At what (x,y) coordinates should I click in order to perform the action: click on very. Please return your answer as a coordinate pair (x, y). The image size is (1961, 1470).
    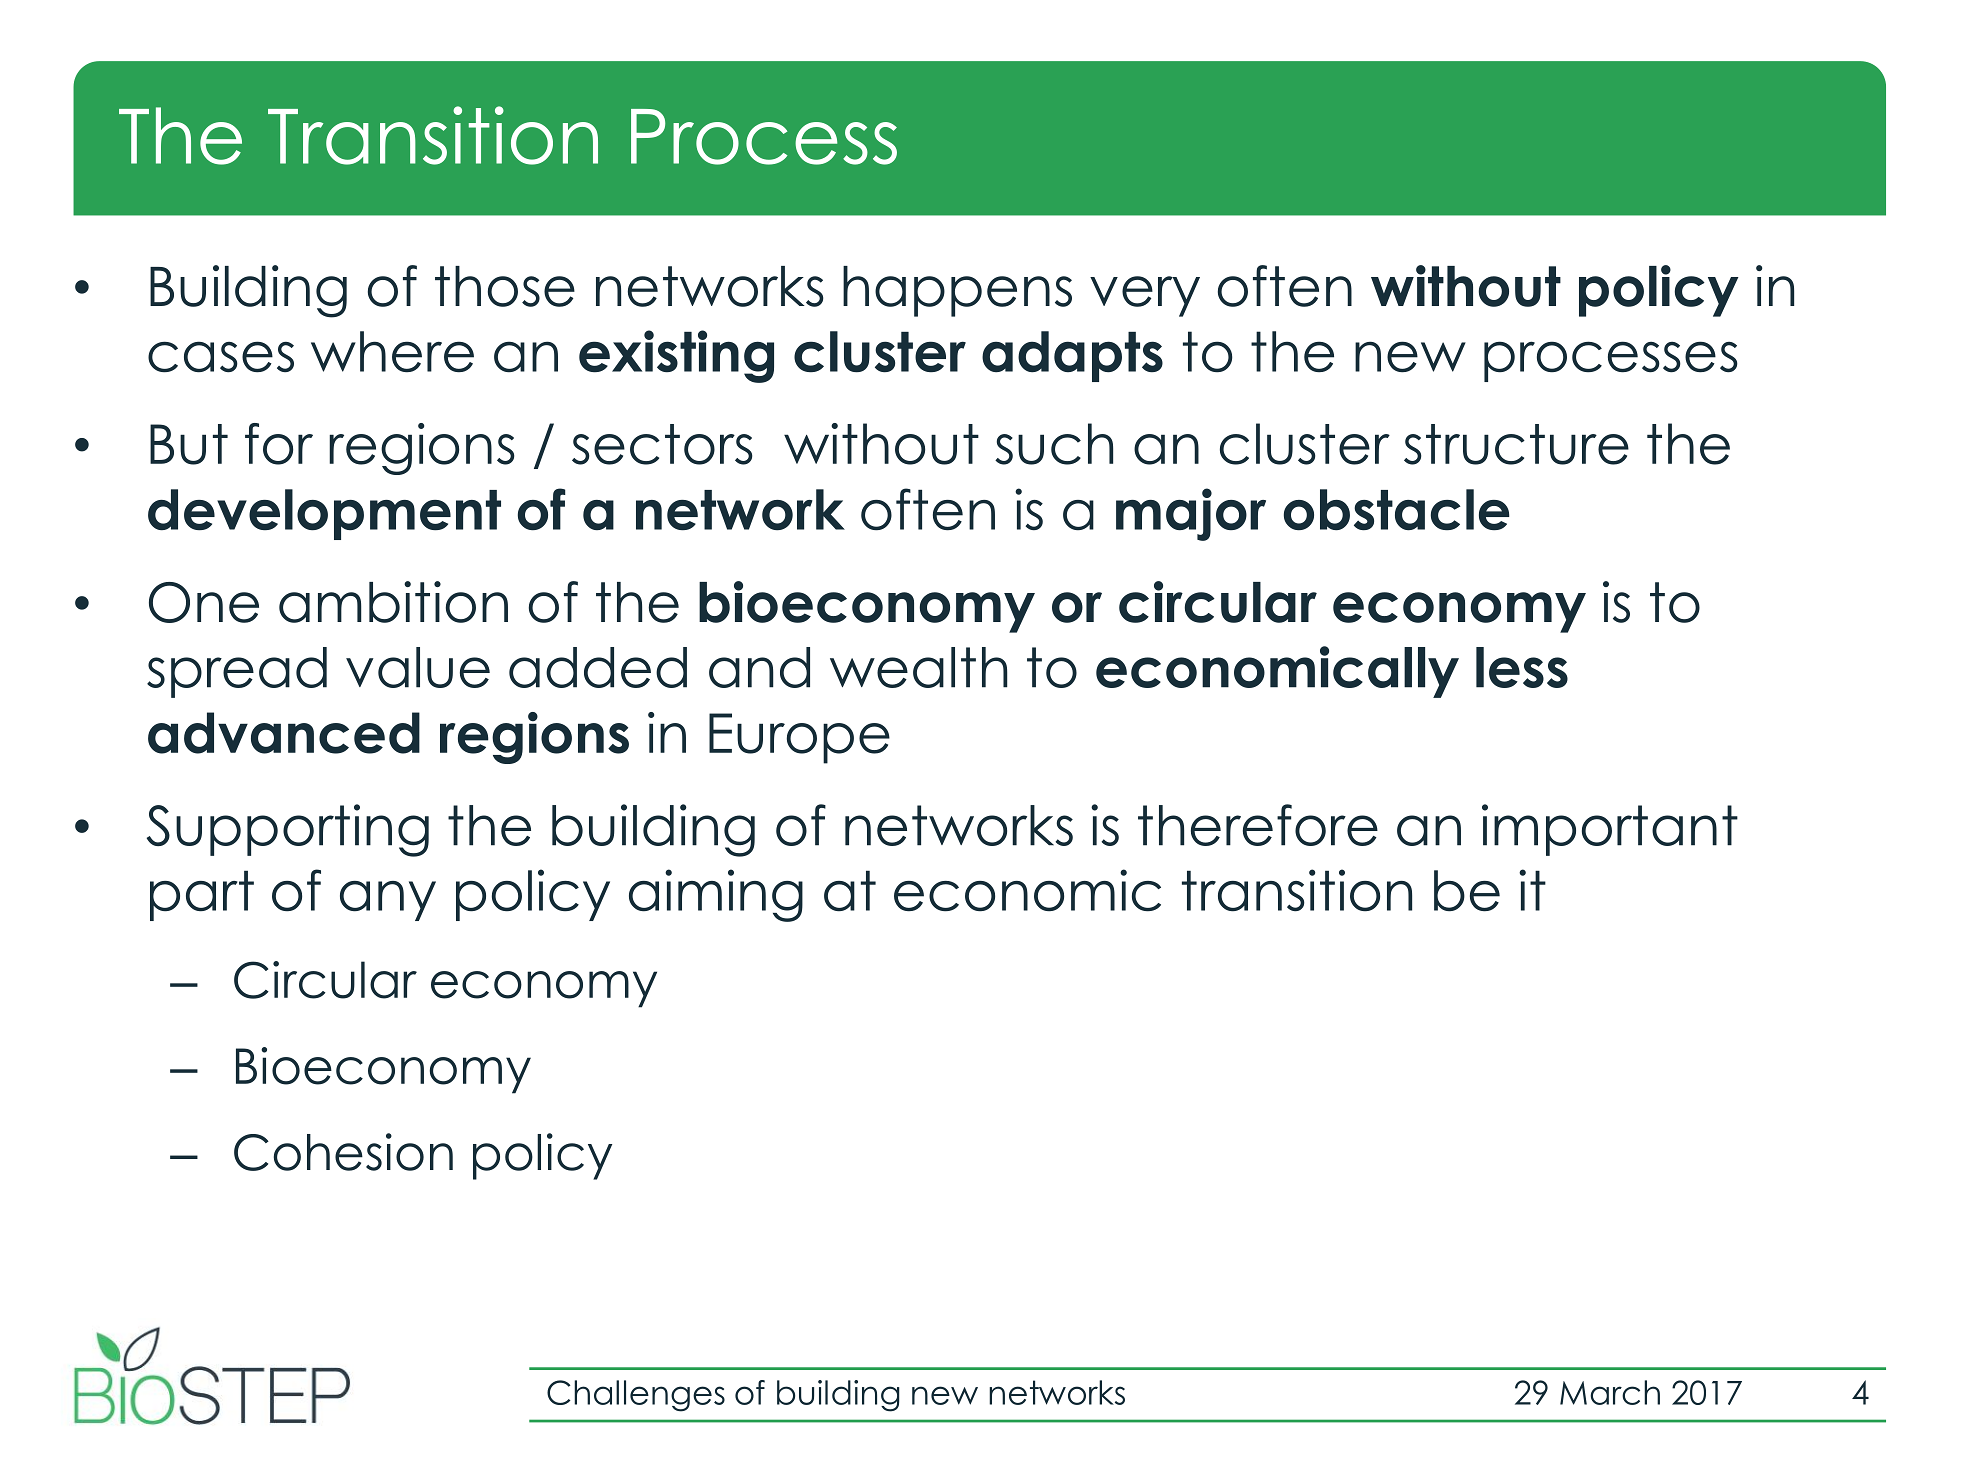
    Looking at the image, I should click on (1145, 296).
